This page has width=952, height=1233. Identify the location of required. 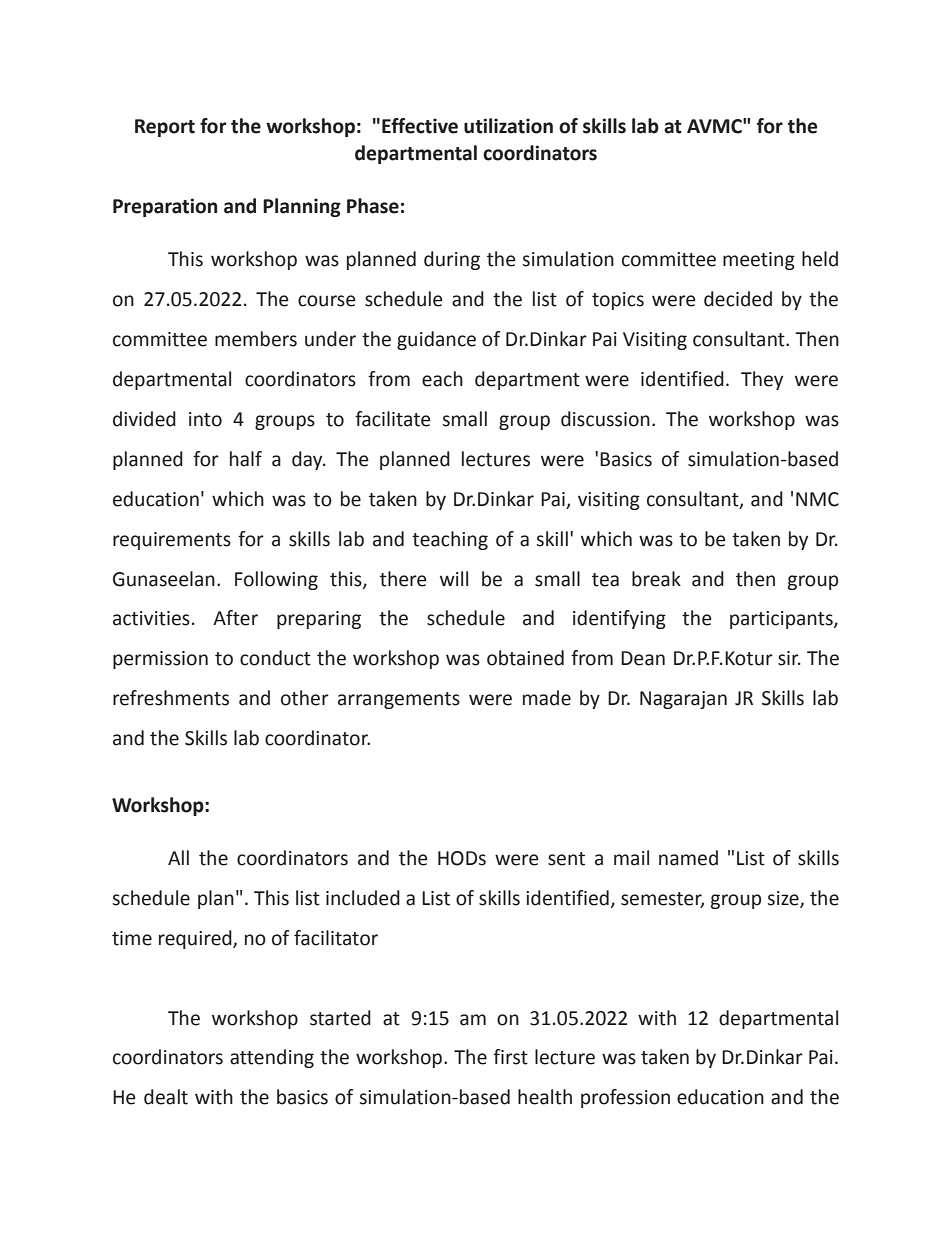
(196, 939).
